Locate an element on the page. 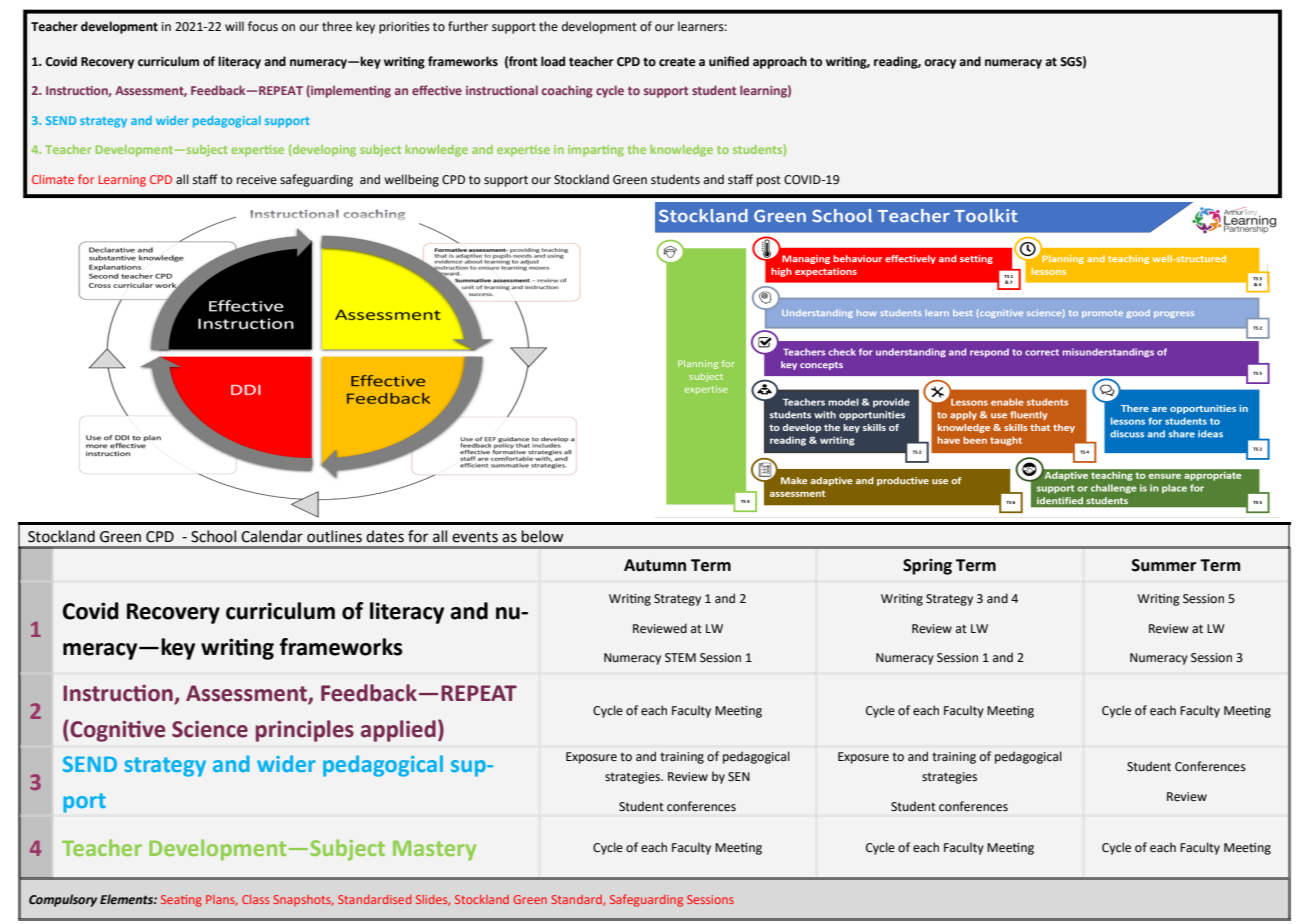 The height and width of the image is (924, 1308). load is located at coordinates (553, 61).
